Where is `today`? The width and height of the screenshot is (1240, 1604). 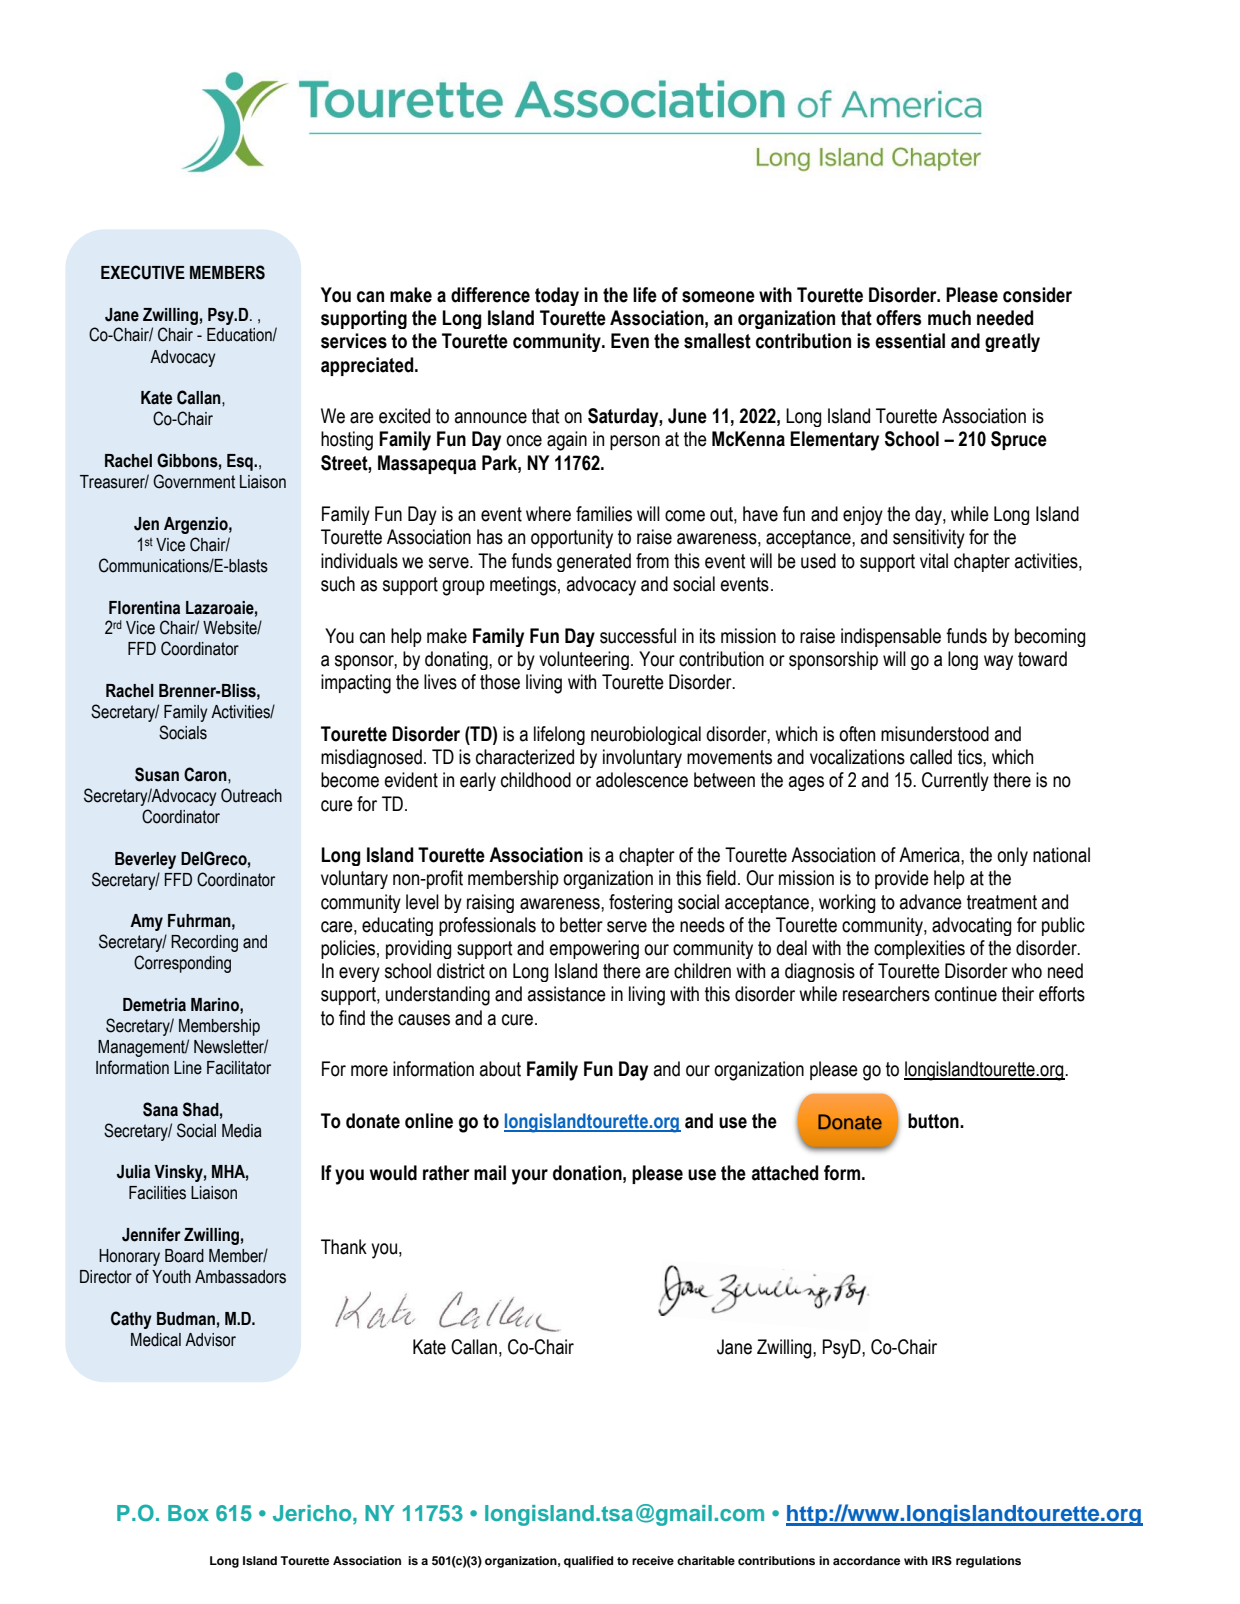 today is located at coordinates (557, 296).
